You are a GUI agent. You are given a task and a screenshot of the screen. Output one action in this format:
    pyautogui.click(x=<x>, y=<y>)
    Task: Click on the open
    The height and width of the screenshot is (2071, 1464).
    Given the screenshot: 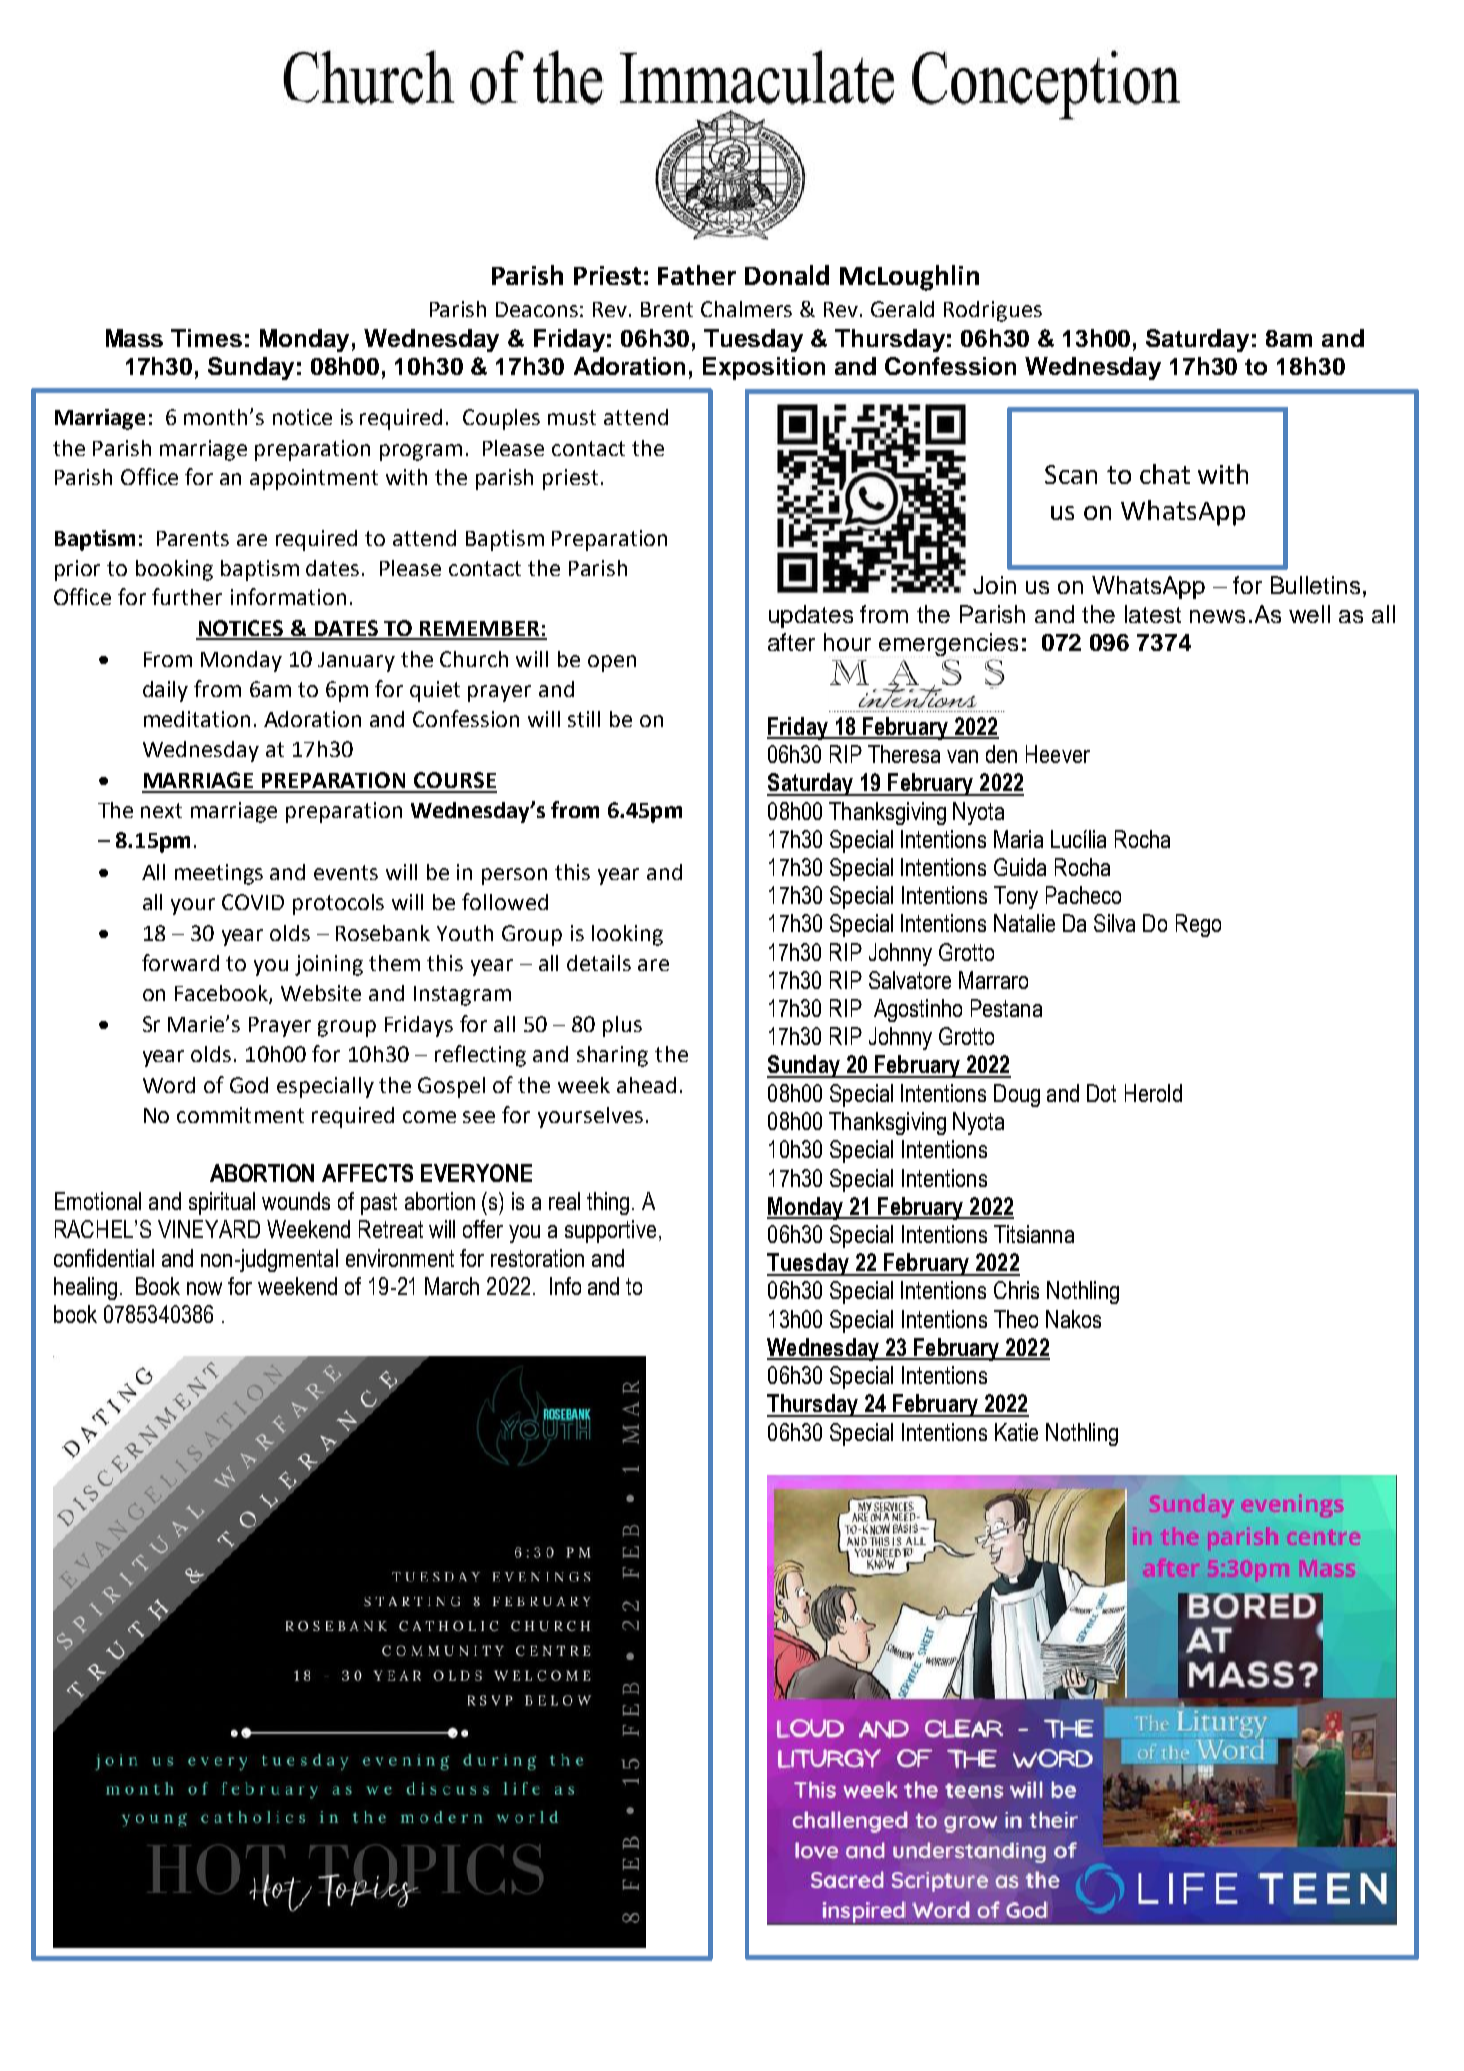 What is the action you would take?
    pyautogui.click(x=612, y=663)
